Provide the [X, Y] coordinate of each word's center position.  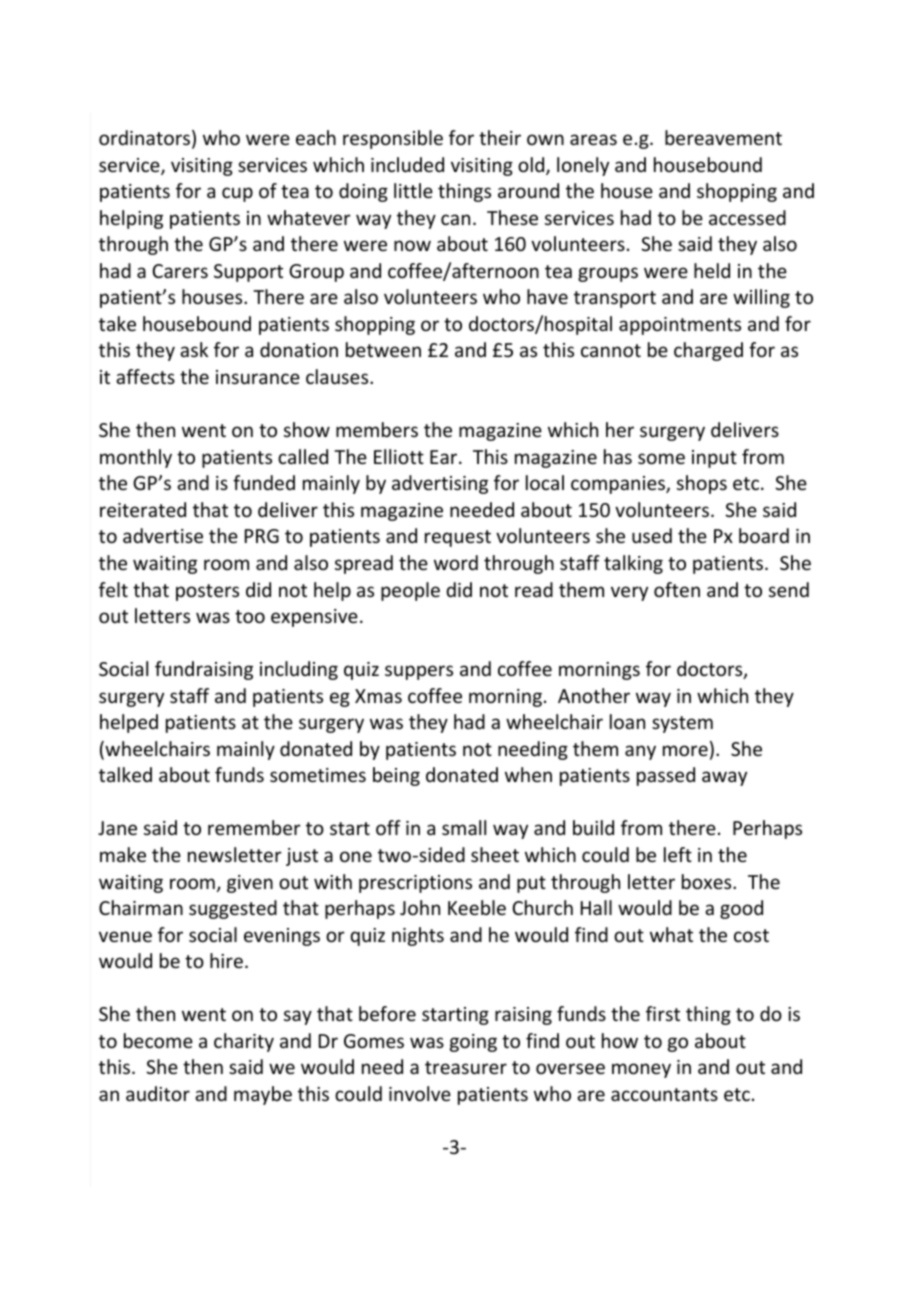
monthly [136, 458]
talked [125, 774]
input [714, 459]
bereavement [723, 137]
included [407, 164]
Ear [445, 457]
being [396, 776]
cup [237, 194]
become [158, 1040]
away [724, 778]
